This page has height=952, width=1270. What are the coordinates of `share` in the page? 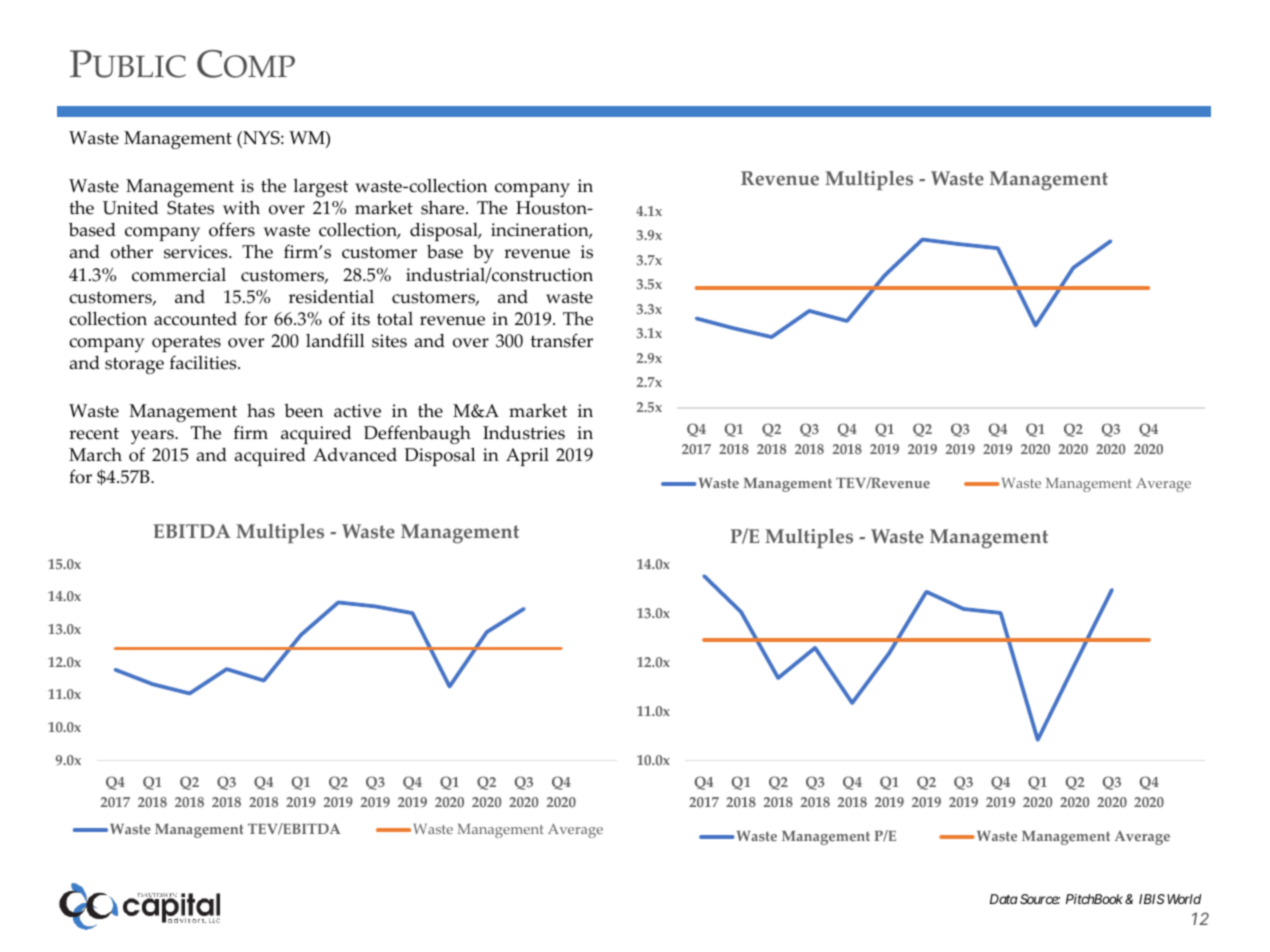 It's located at (444, 208).
